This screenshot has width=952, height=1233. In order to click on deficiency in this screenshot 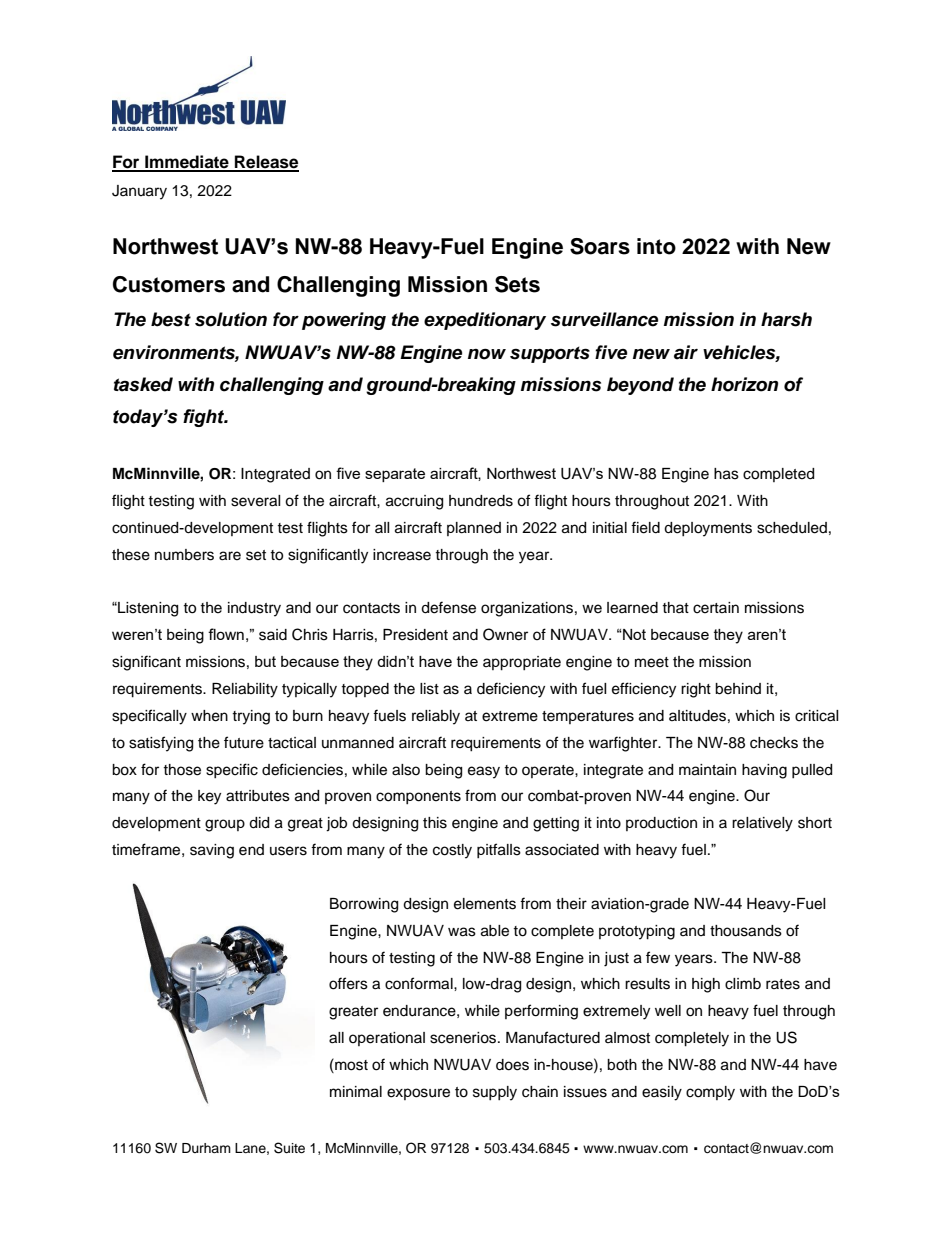, I will do `click(511, 690)`.
